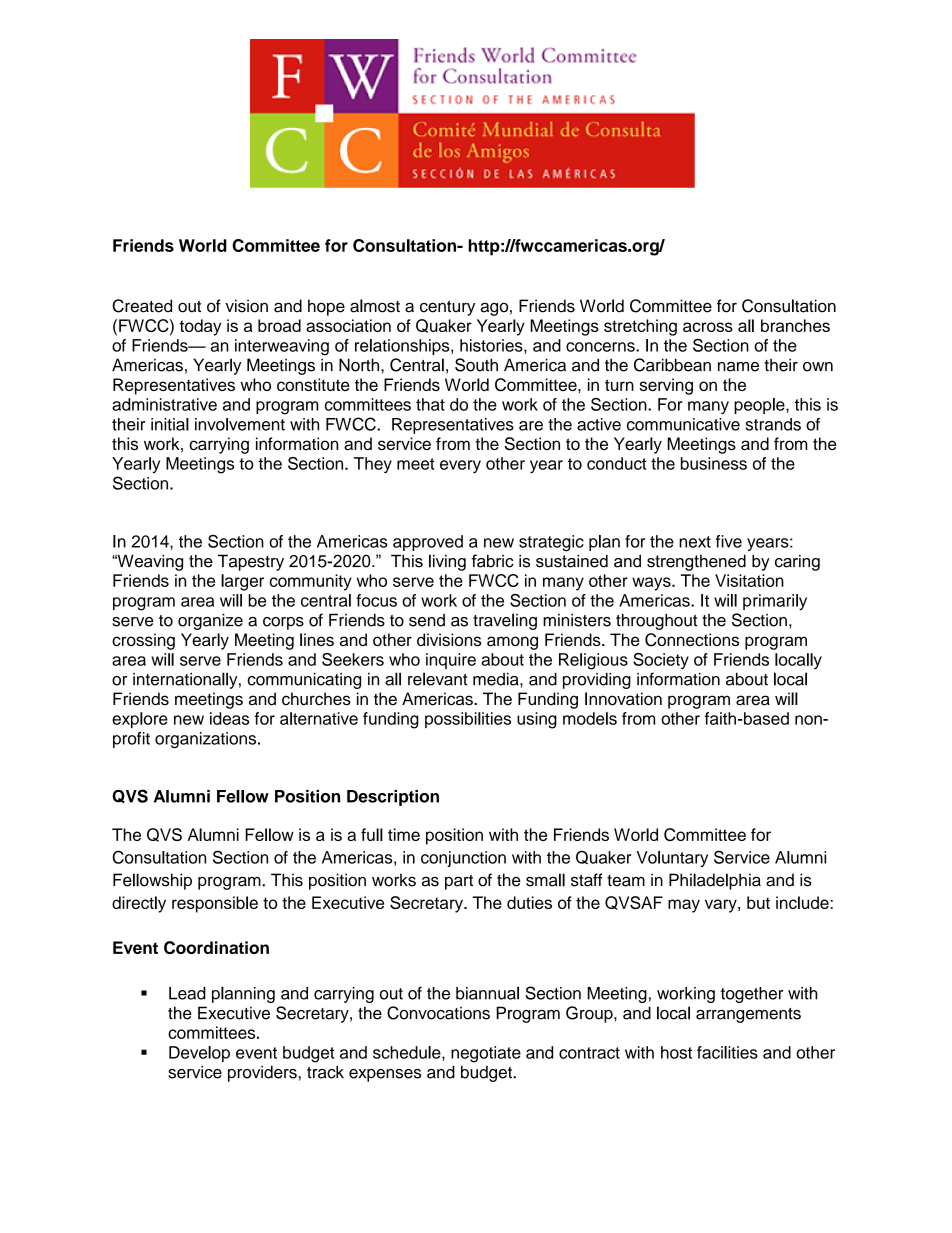 The width and height of the screenshot is (952, 1233). I want to click on across, so click(708, 327).
